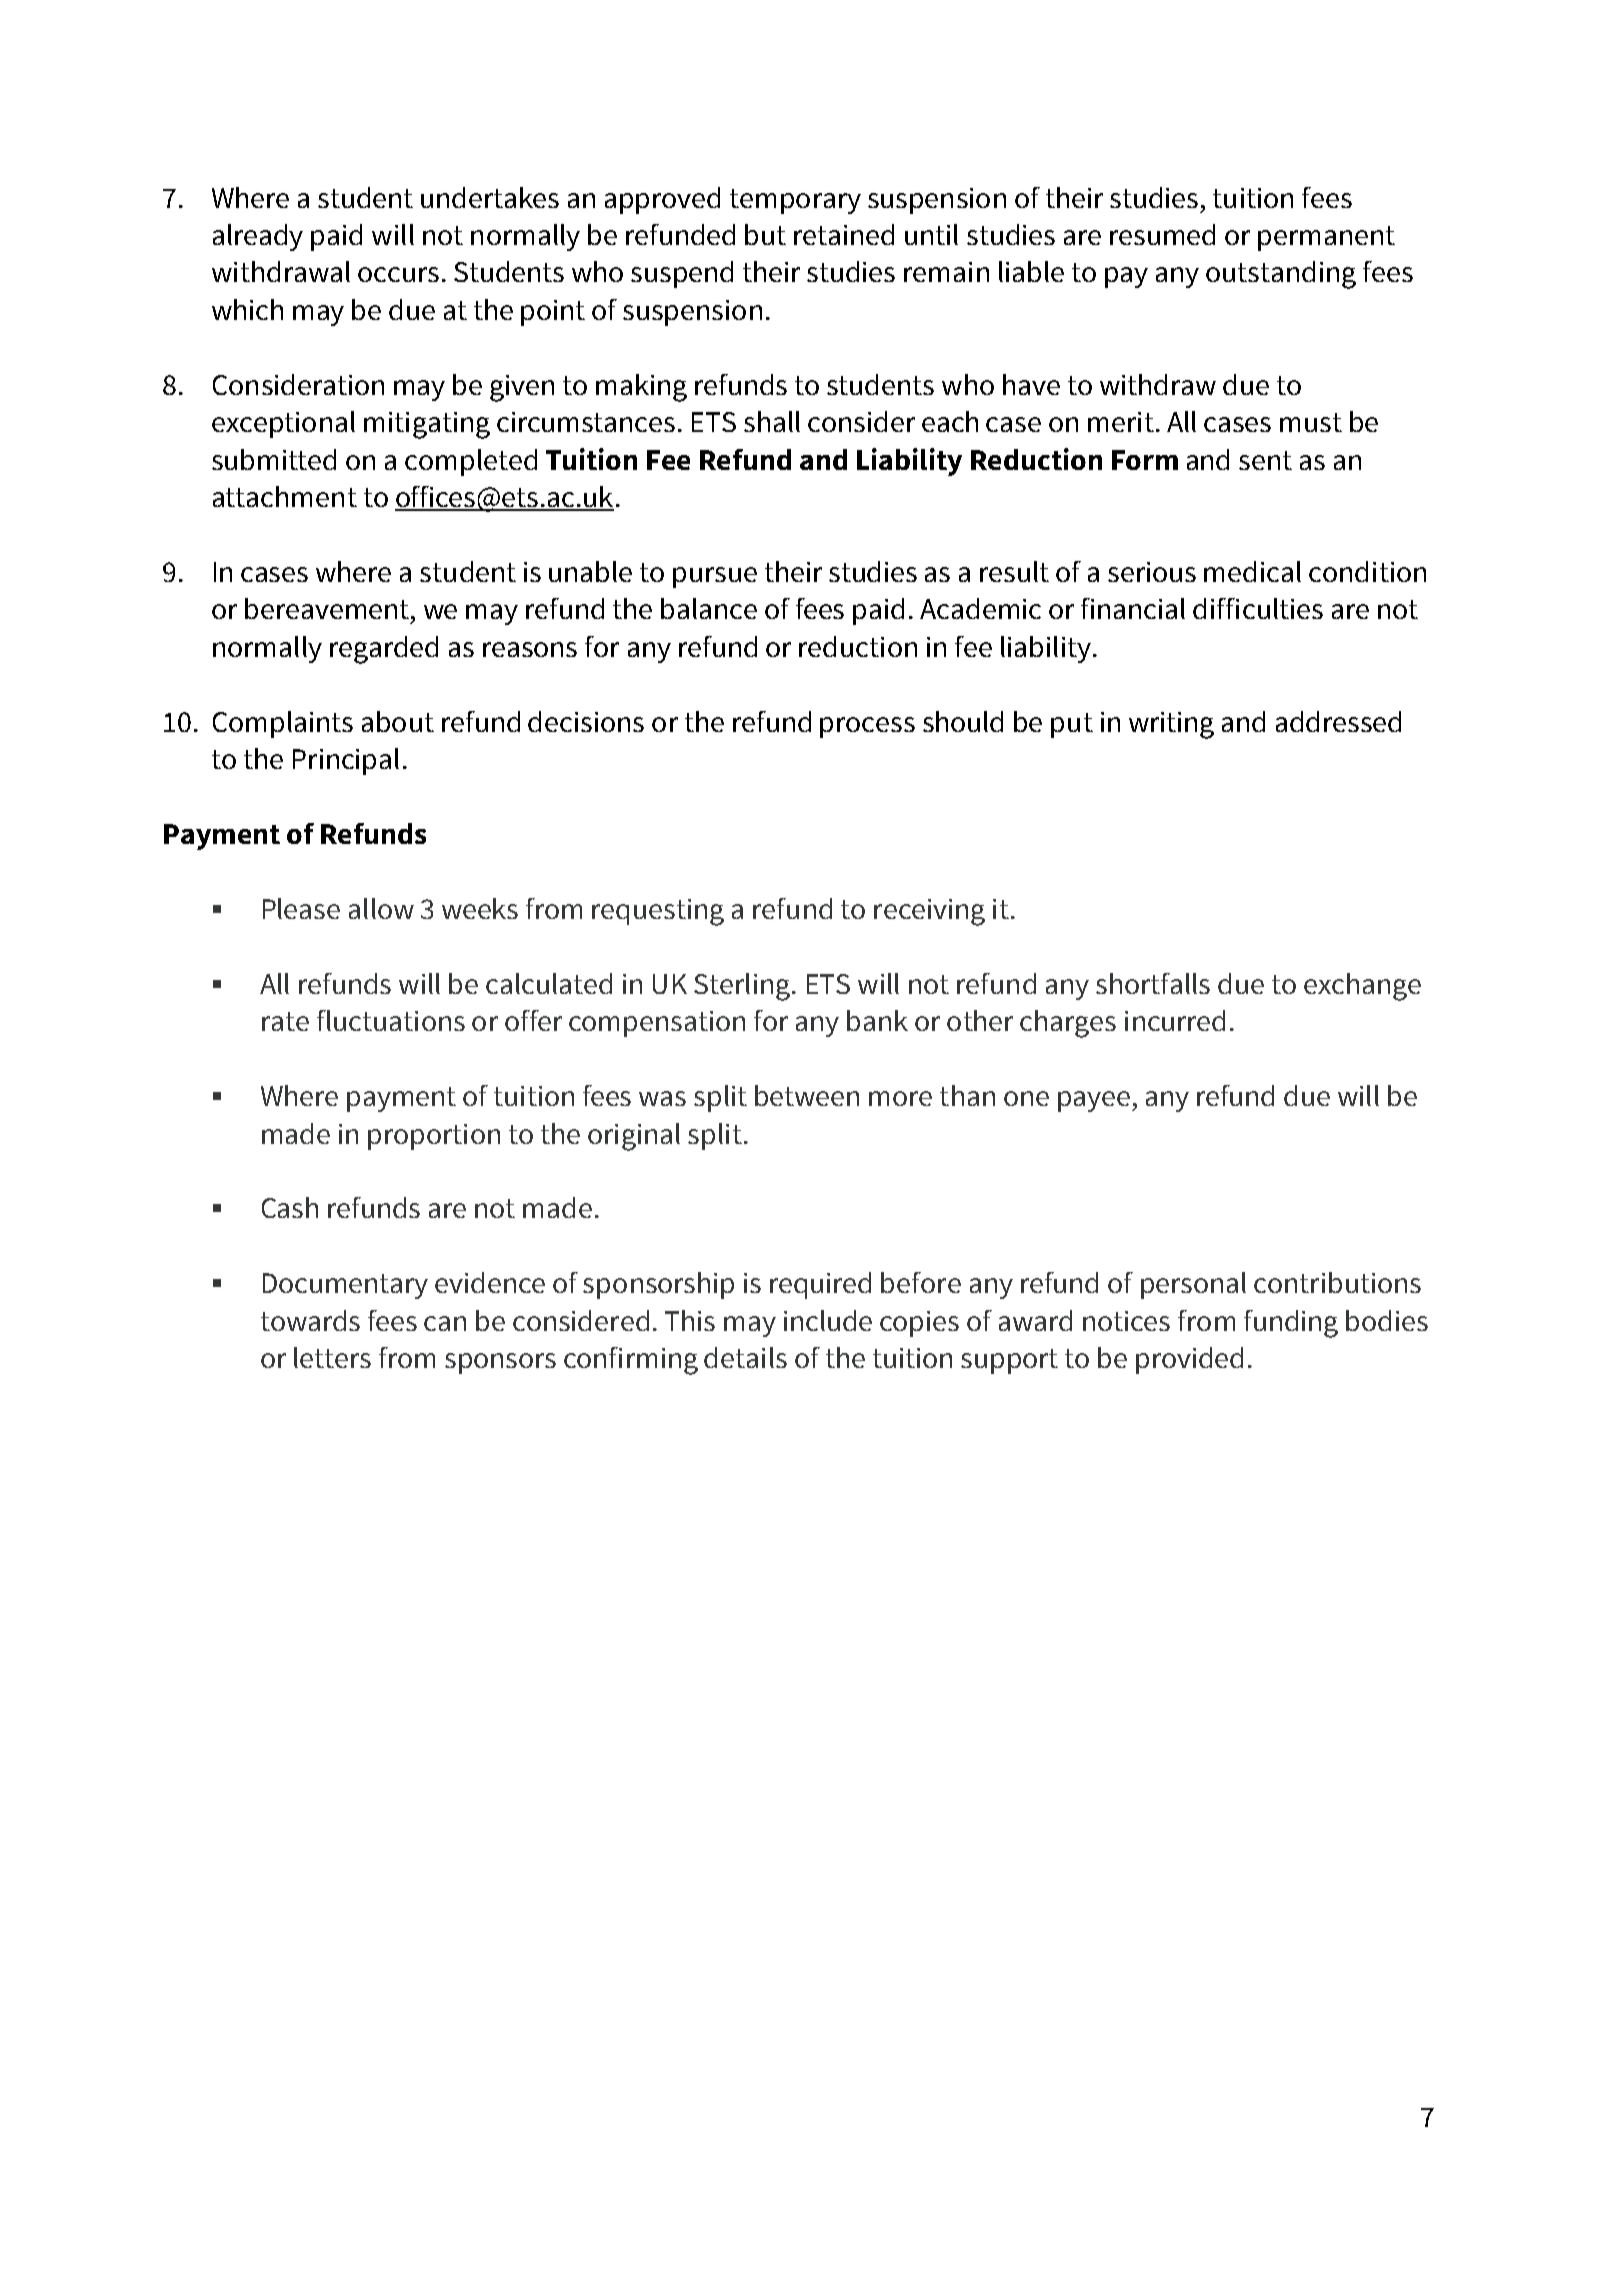  What do you see at coordinates (1171, 725) in the screenshot?
I see `writing` at bounding box center [1171, 725].
